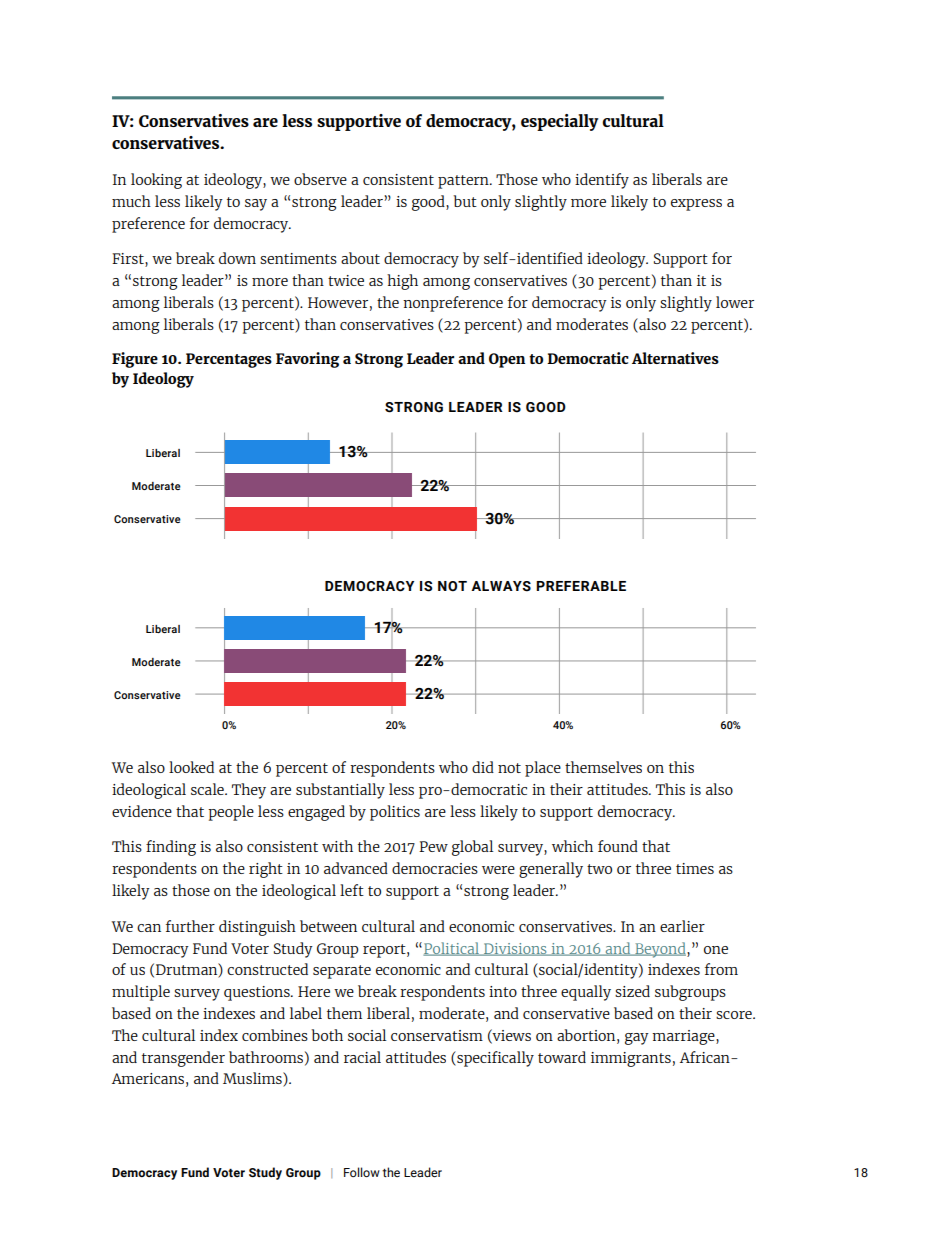 The image size is (952, 1233). Describe the element at coordinates (602, 181) in the screenshot. I see `identify` at that location.
